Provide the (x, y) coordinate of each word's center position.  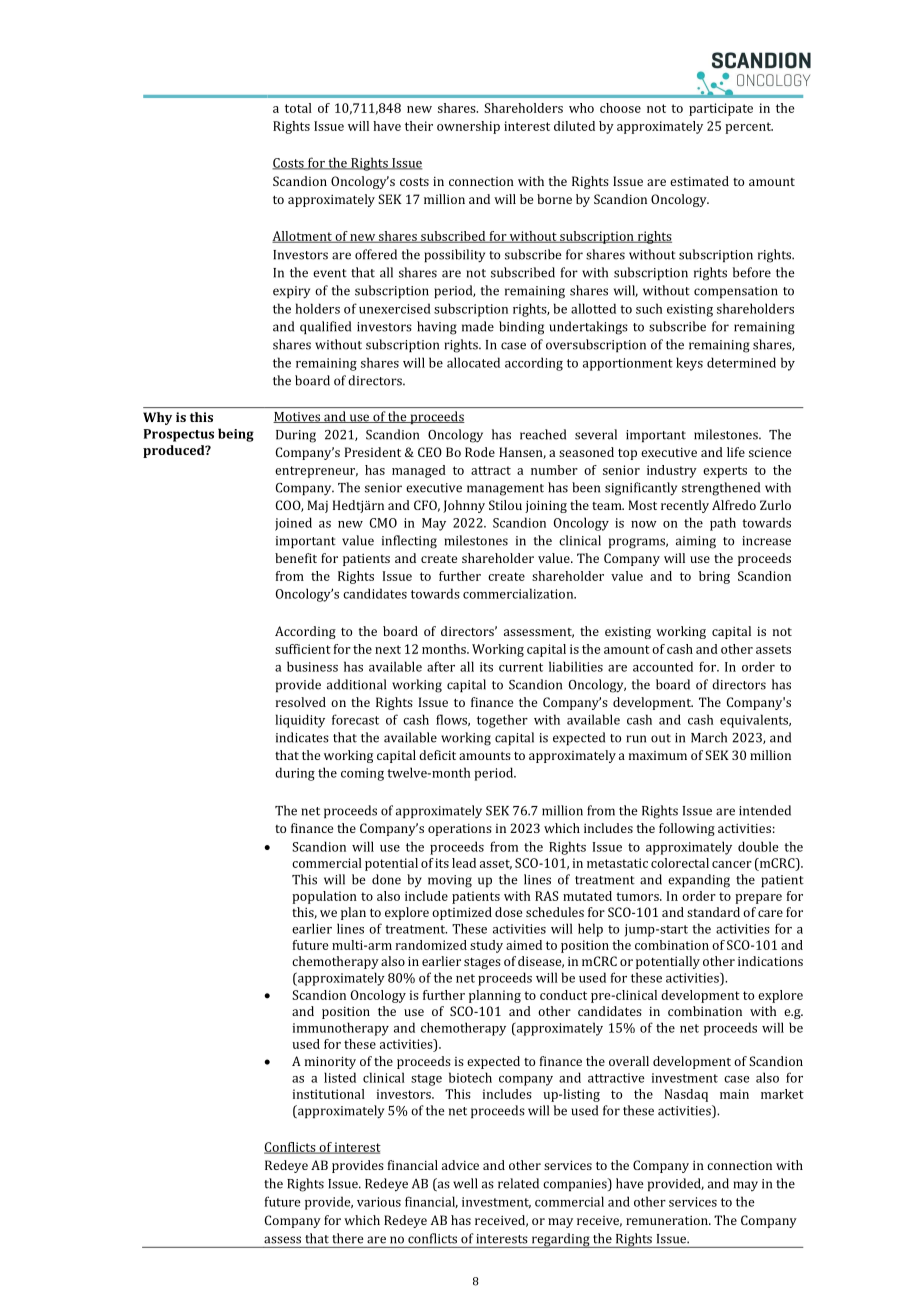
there (347, 1238)
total (298, 108)
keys (689, 364)
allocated (473, 362)
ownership (468, 127)
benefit (296, 558)
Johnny (464, 506)
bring (714, 577)
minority (330, 1062)
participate (721, 109)
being (236, 435)
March (709, 737)
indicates (302, 737)
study (486, 946)
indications (770, 961)
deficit (437, 755)
